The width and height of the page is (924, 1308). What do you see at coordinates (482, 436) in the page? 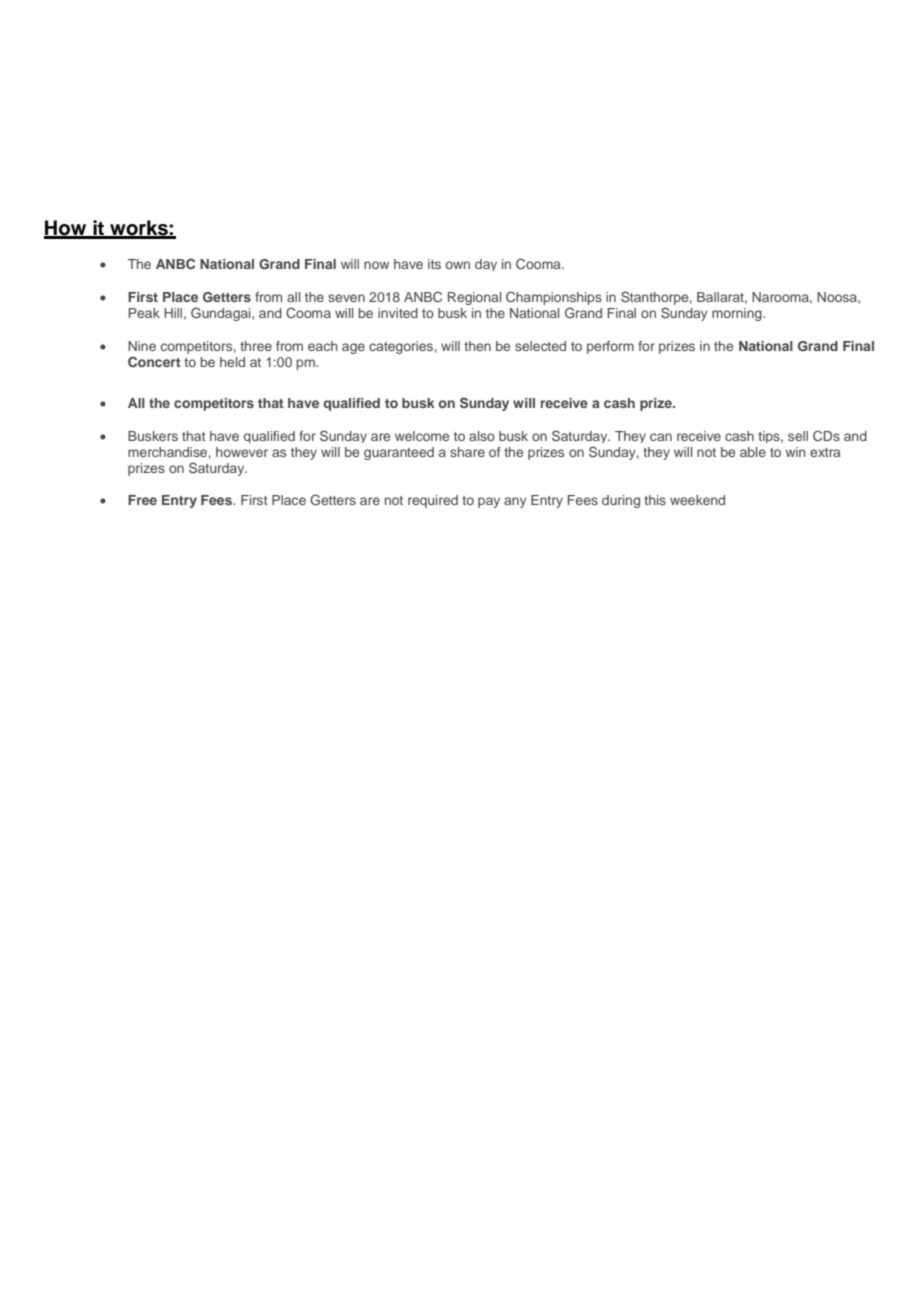
I see `also` at bounding box center [482, 436].
